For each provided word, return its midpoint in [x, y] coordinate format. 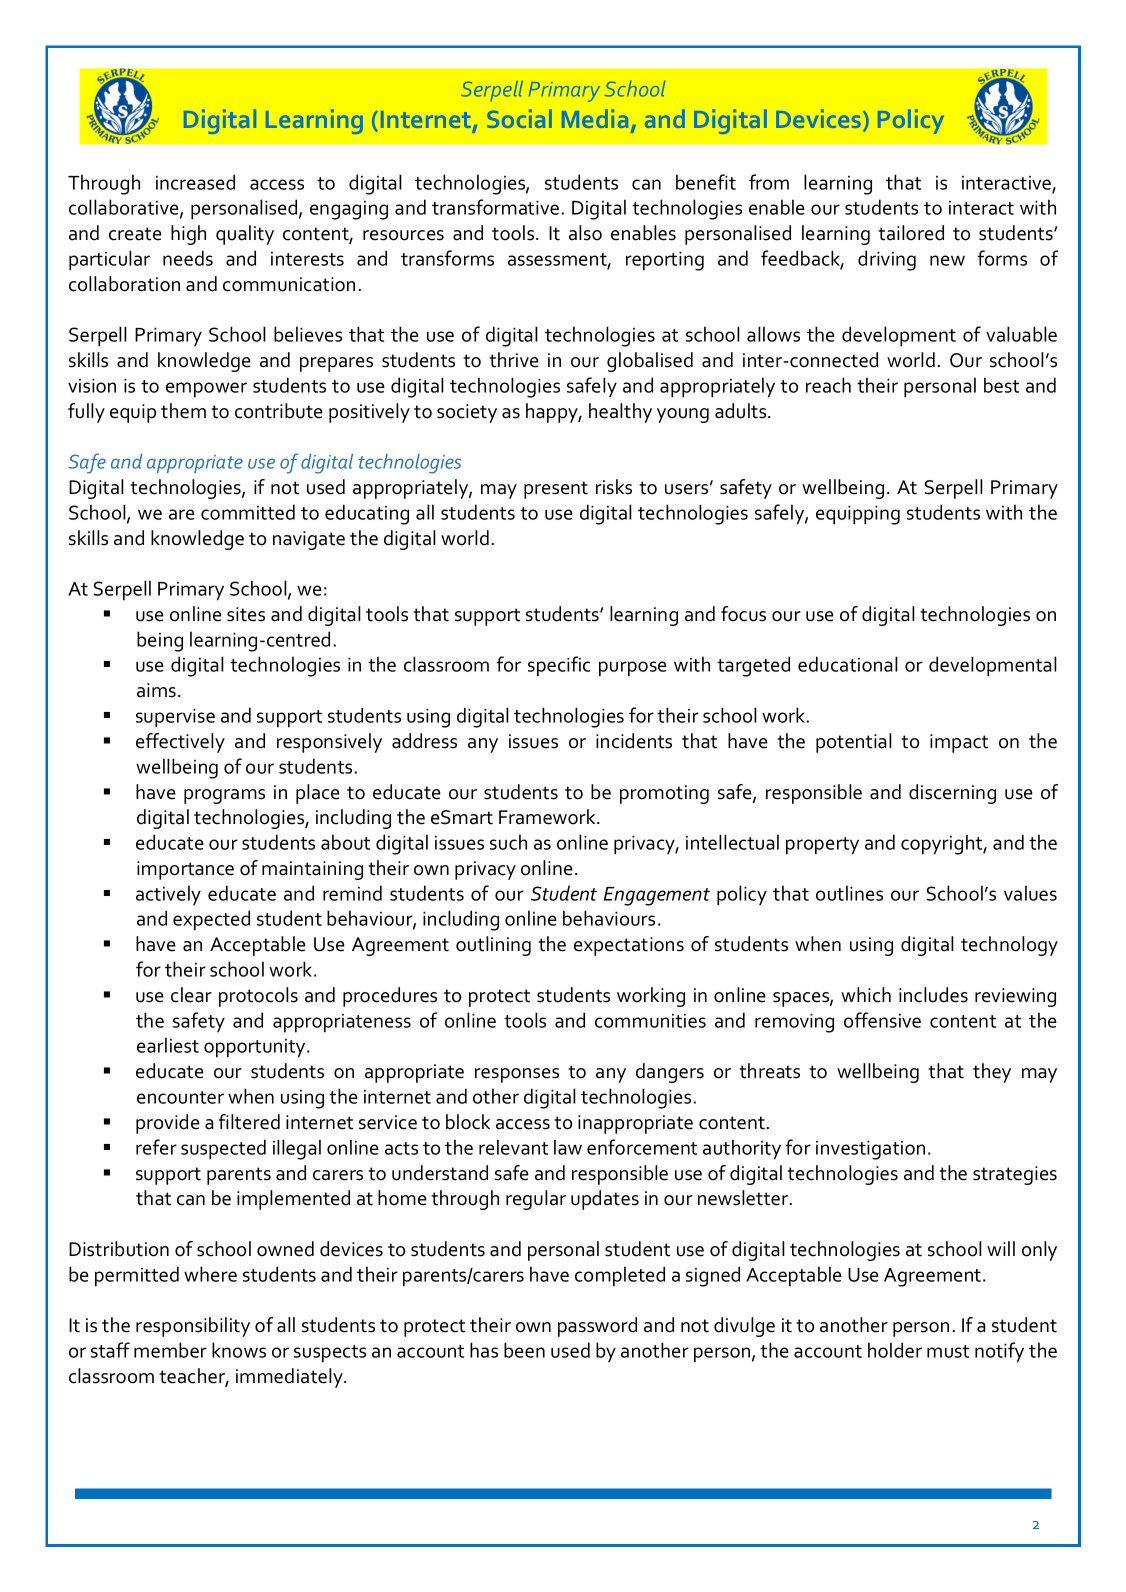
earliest [168, 1045]
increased [195, 182]
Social [519, 118]
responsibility [193, 1327]
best [1001, 385]
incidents [634, 741]
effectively [180, 743]
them [183, 411]
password [597, 1327]
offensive [882, 1020]
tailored [911, 233]
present [556, 490]
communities [650, 1021]
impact [959, 743]
